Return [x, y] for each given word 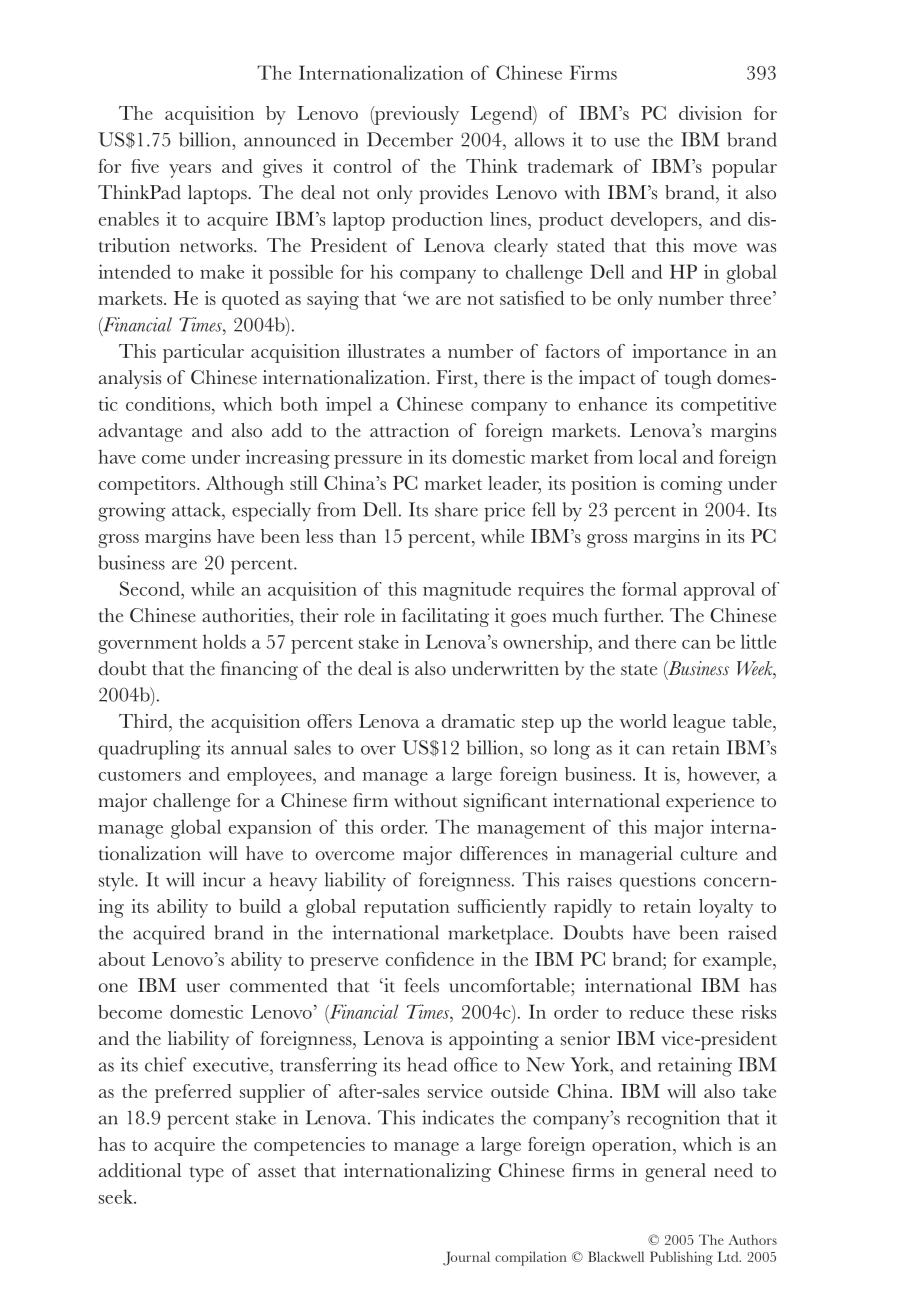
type [207, 1174]
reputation [407, 908]
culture [709, 853]
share [456, 509]
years [190, 171]
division [710, 113]
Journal [466, 1258]
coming [691, 485]
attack [197, 509]
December [410, 139]
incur [224, 879]
